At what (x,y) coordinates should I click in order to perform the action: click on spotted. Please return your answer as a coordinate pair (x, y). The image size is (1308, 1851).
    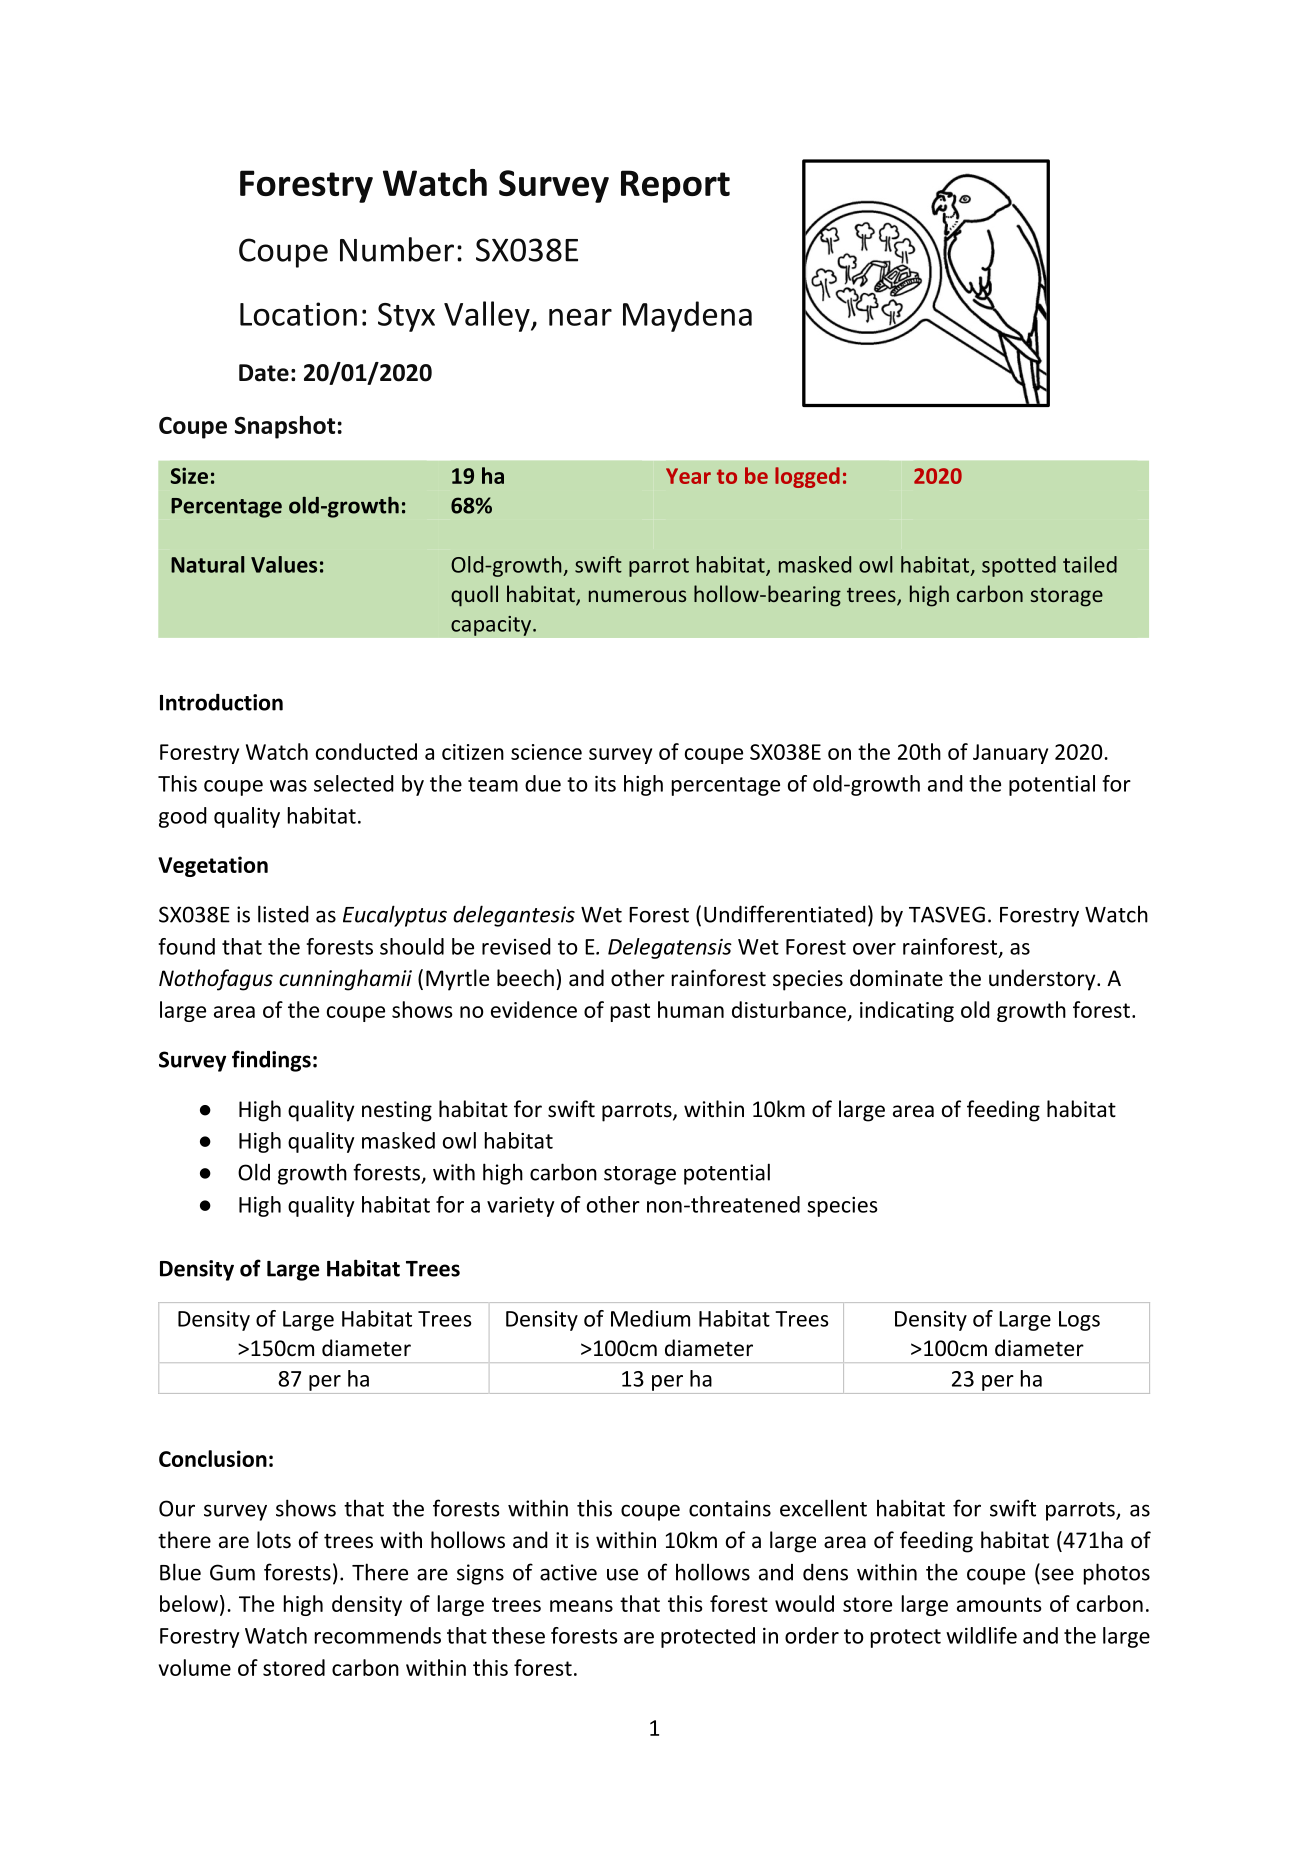
    Looking at the image, I should click on (1019, 566).
